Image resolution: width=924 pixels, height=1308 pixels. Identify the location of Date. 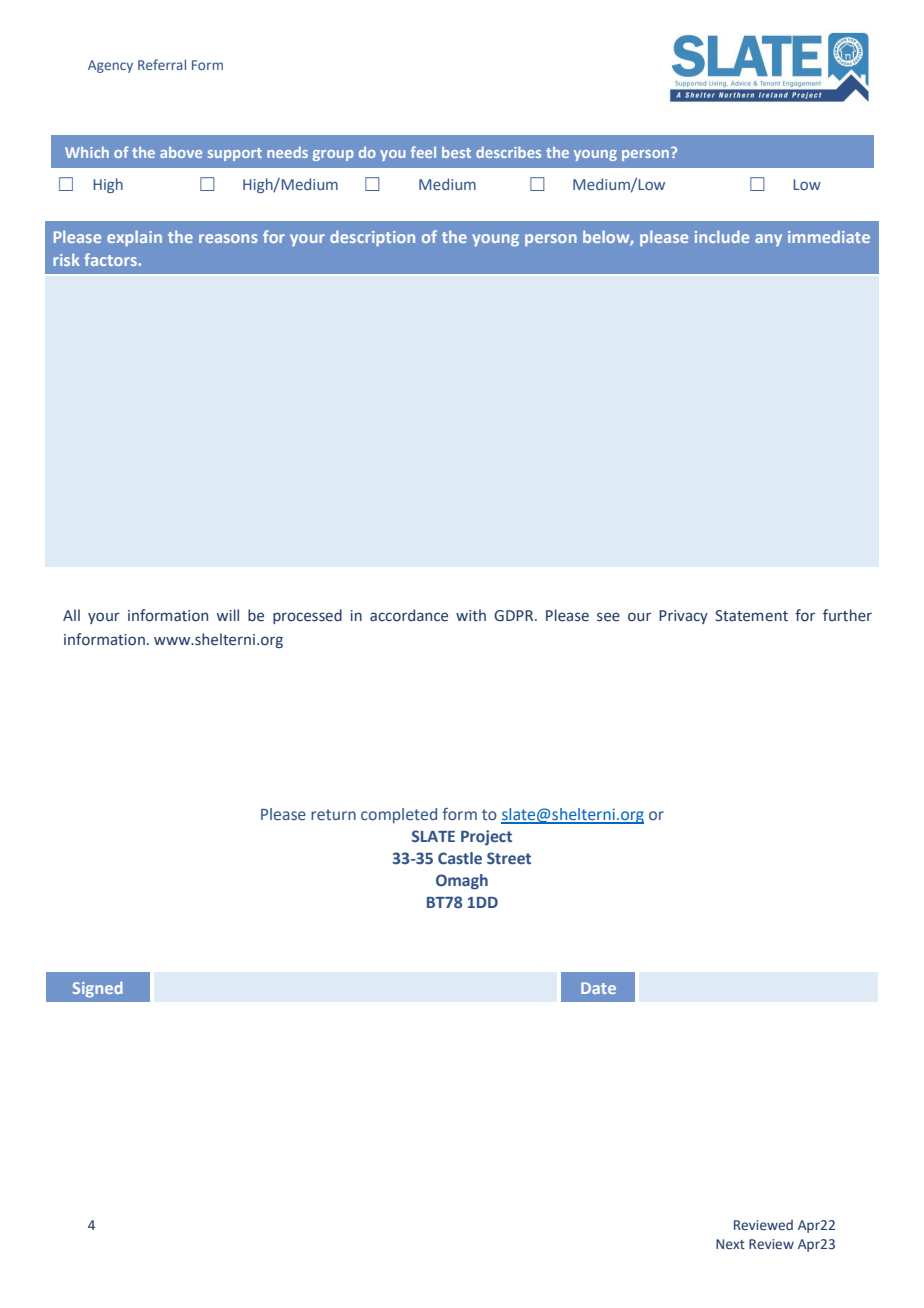
(598, 988).
